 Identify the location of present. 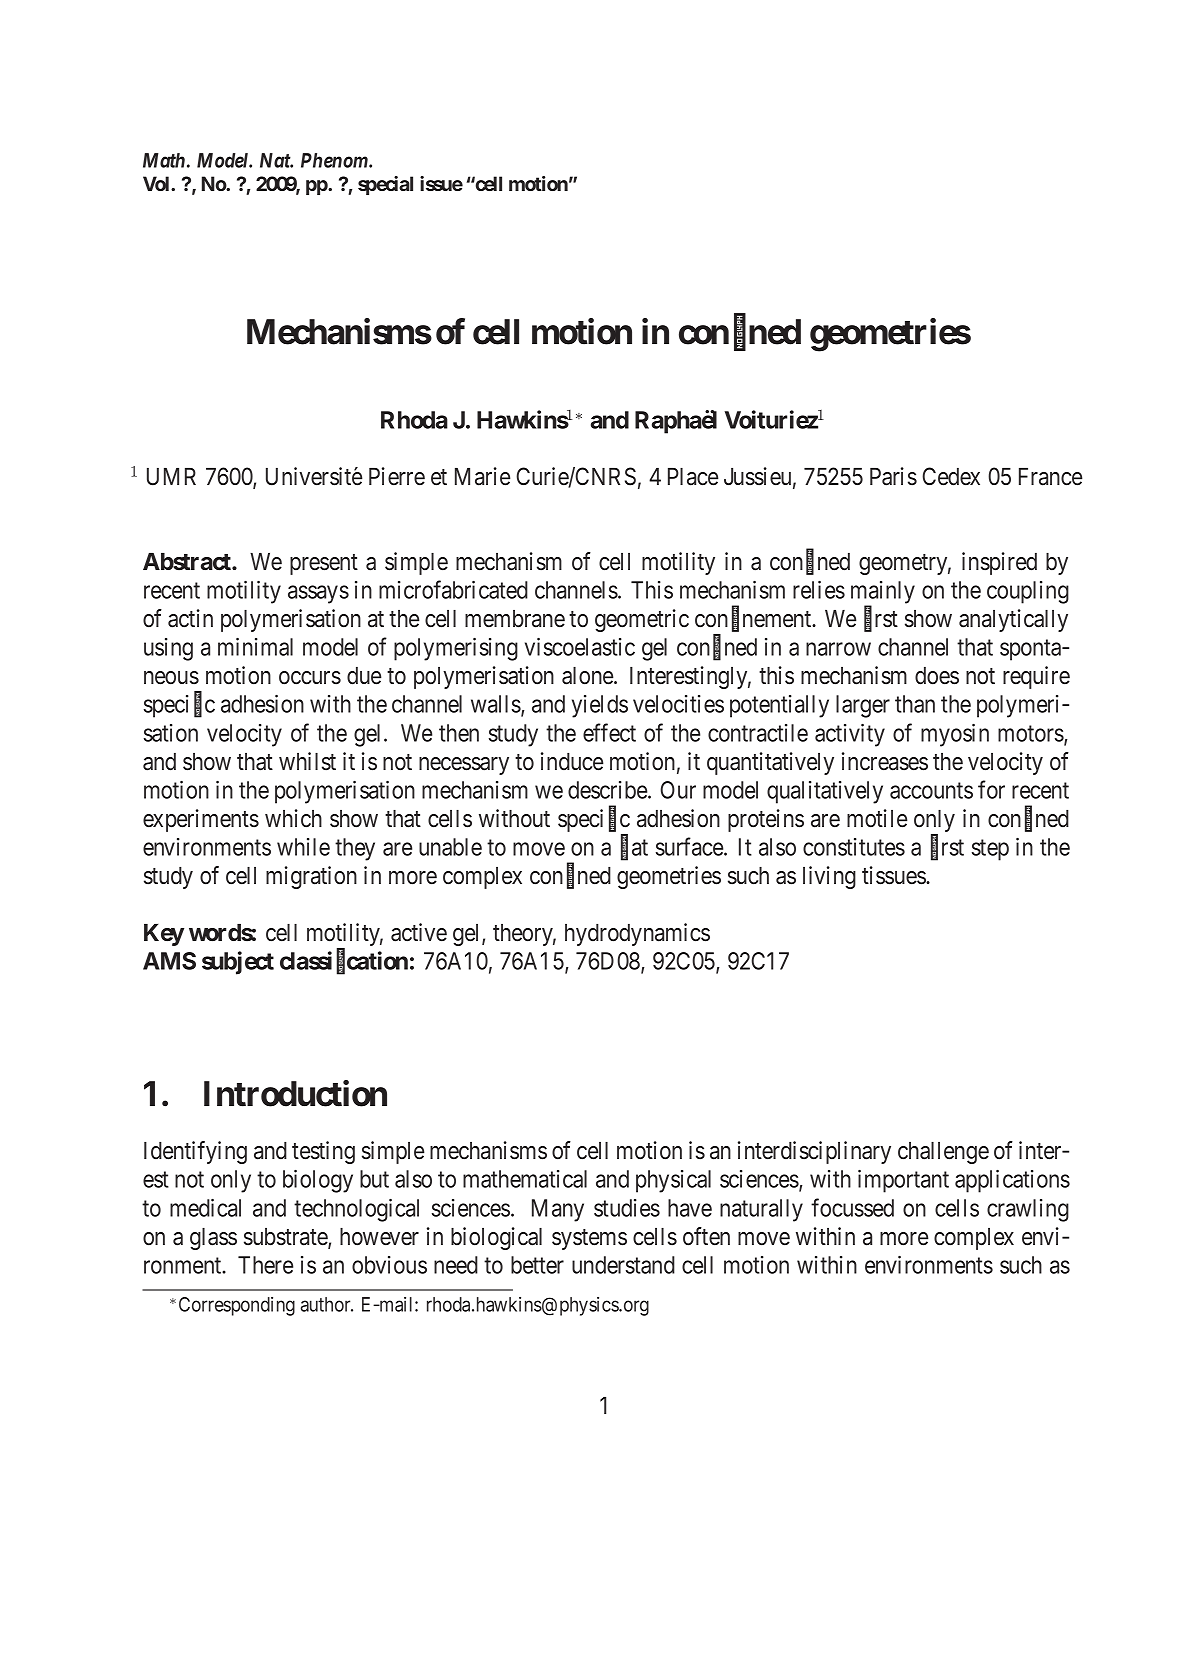
(324, 564).
